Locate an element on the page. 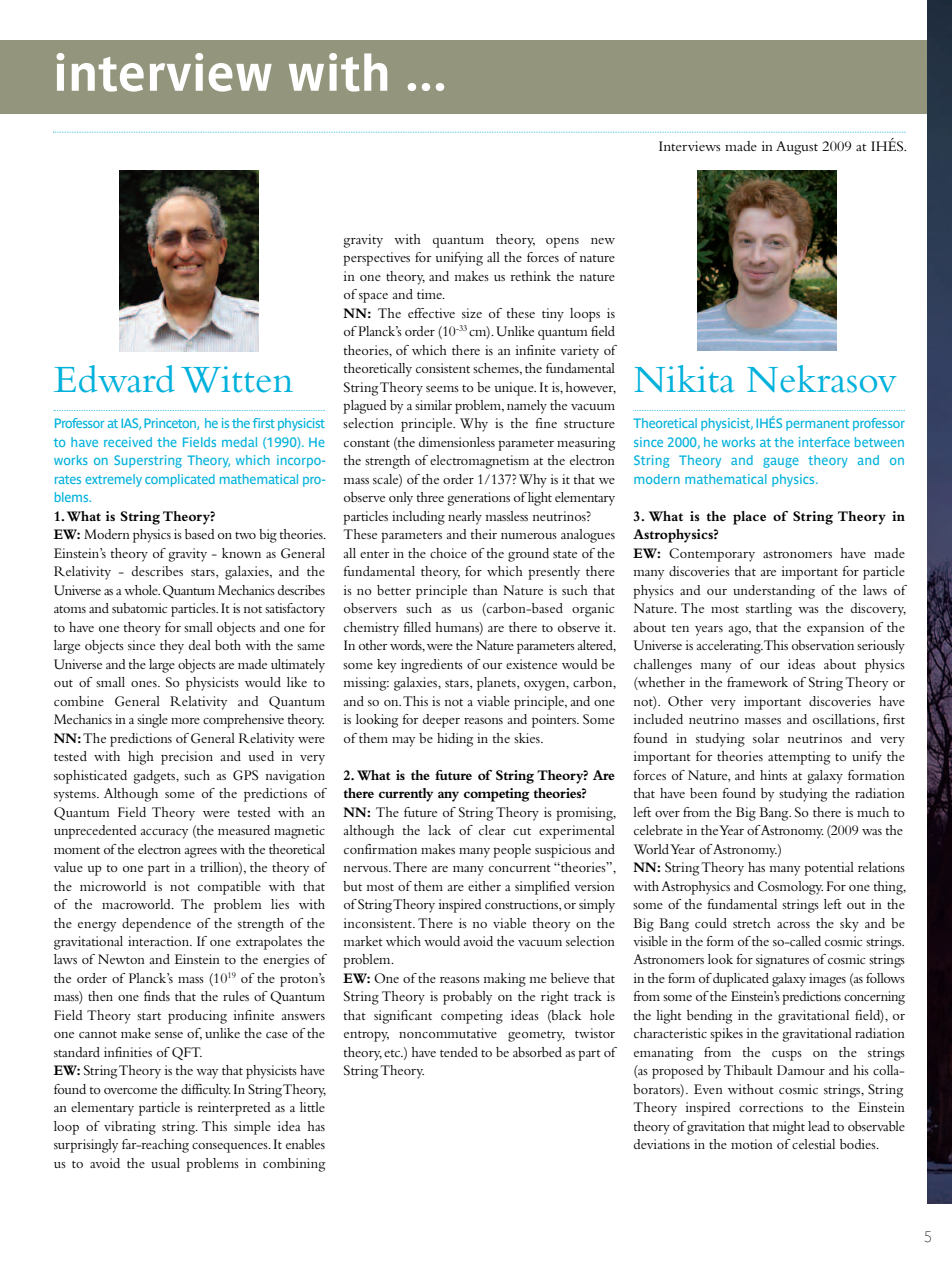 This image has height=1286, width=952. vibrating is located at coordinates (130, 1128).
